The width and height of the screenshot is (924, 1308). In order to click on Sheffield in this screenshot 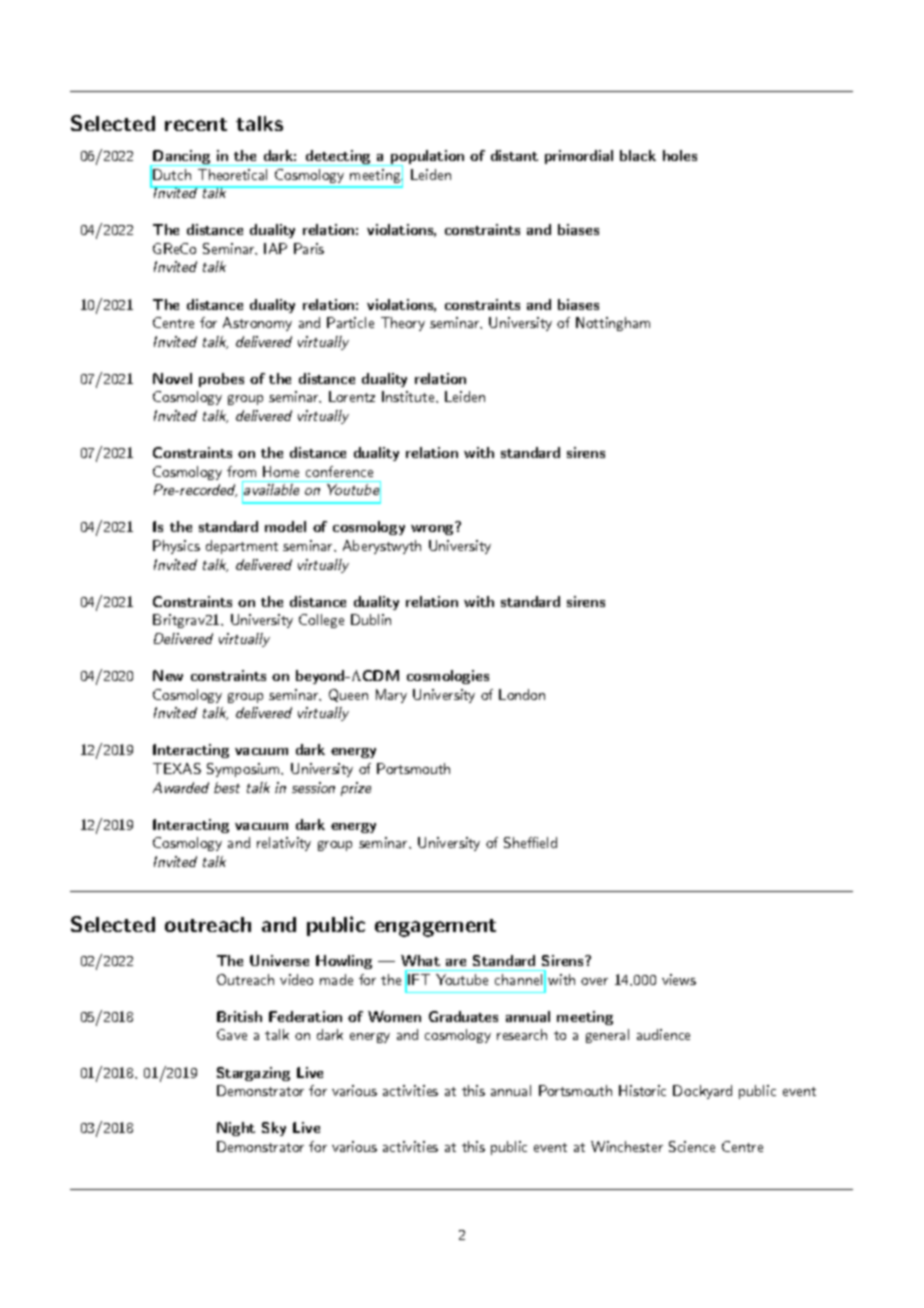, I will do `click(530, 842)`.
